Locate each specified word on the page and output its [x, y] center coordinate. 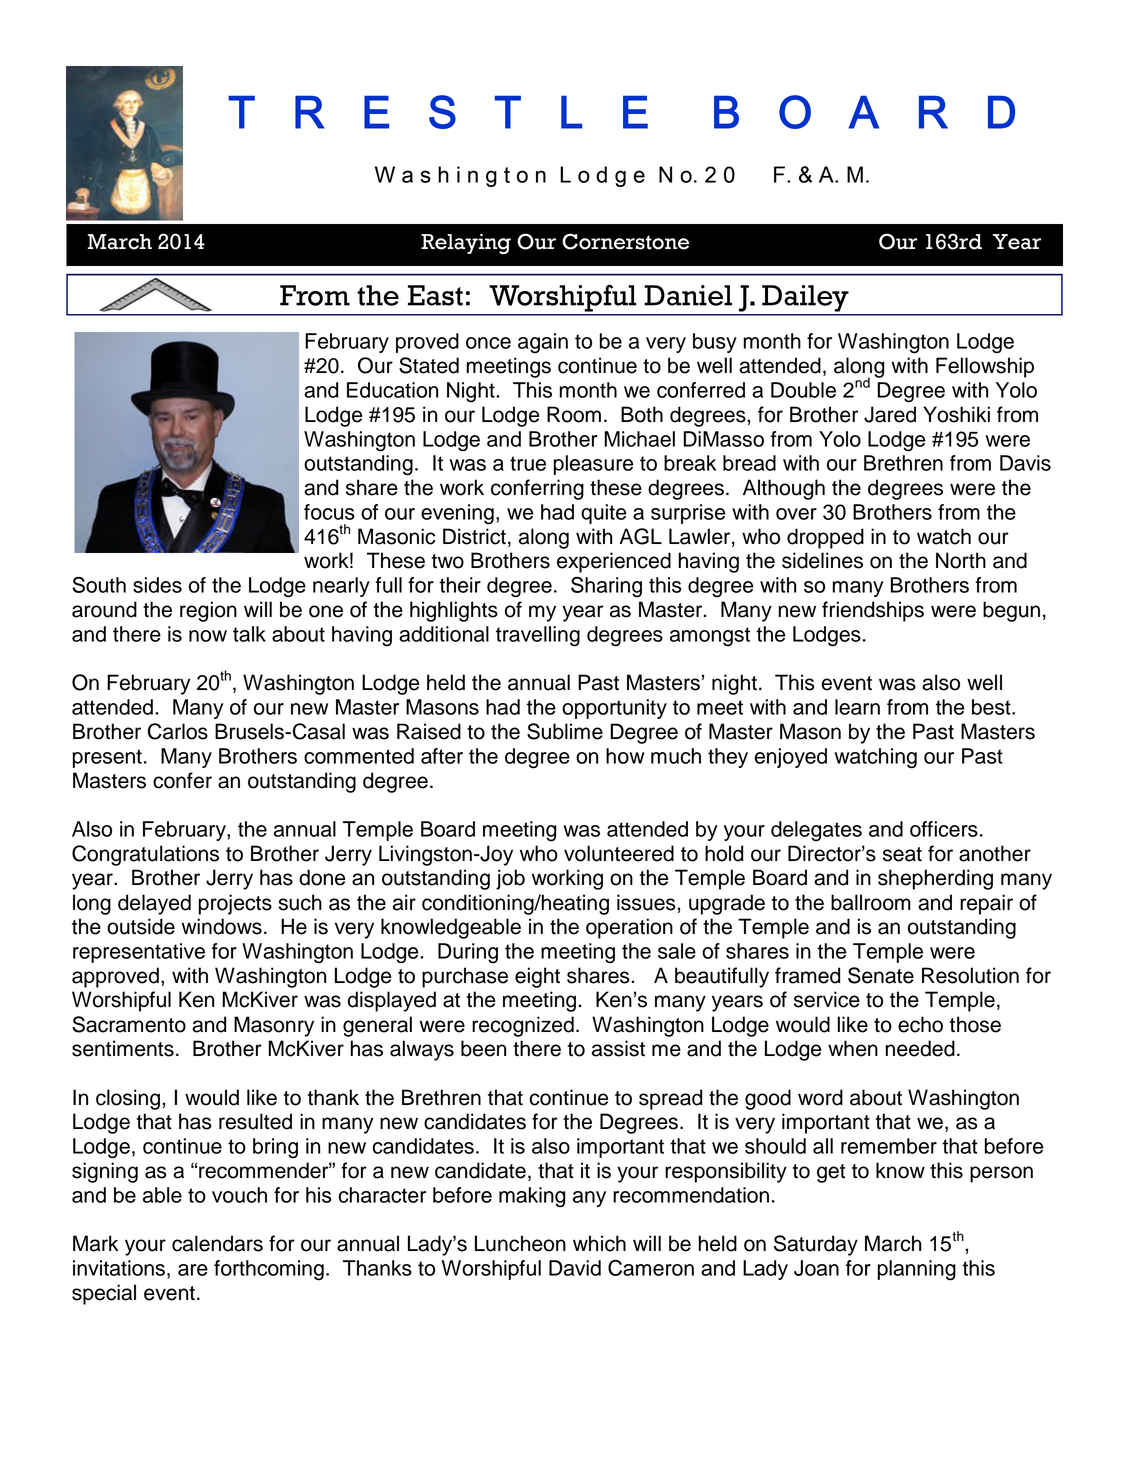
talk [249, 634]
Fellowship [985, 367]
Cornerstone [625, 241]
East [435, 295]
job [510, 879]
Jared [890, 414]
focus [329, 512]
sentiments [123, 1048]
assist [618, 1048]
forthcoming [269, 1270]
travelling [538, 636]
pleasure [593, 465]
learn [857, 707]
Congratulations [145, 855]
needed [920, 1048]
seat [902, 854]
